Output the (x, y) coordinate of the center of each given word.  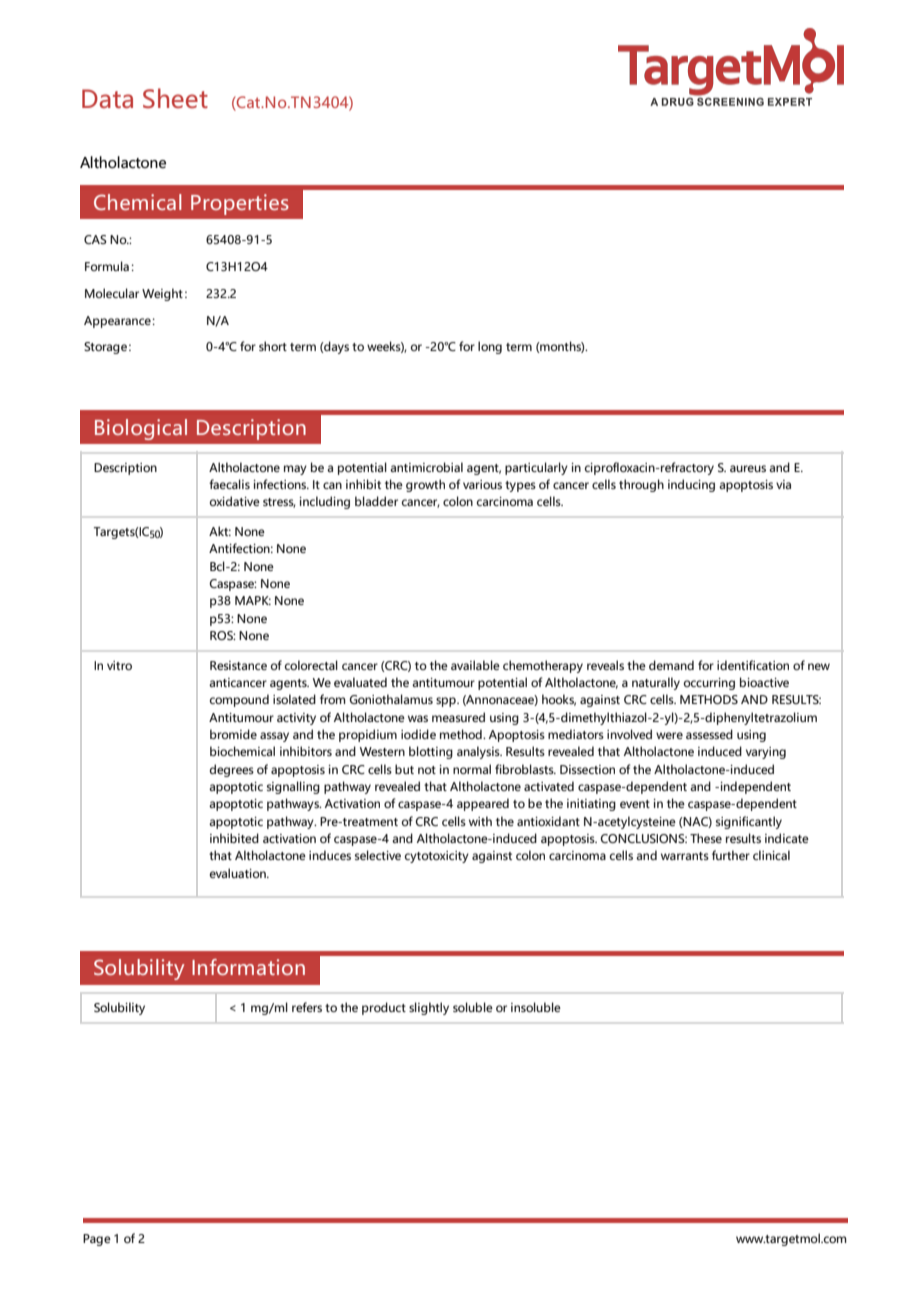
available (475, 665)
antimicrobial (426, 467)
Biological (141, 429)
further (731, 855)
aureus (748, 468)
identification (753, 665)
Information (248, 967)
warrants (685, 856)
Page (97, 1240)
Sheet (175, 98)
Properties (240, 204)
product (384, 1008)
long (490, 347)
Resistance (238, 665)
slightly (429, 1008)
